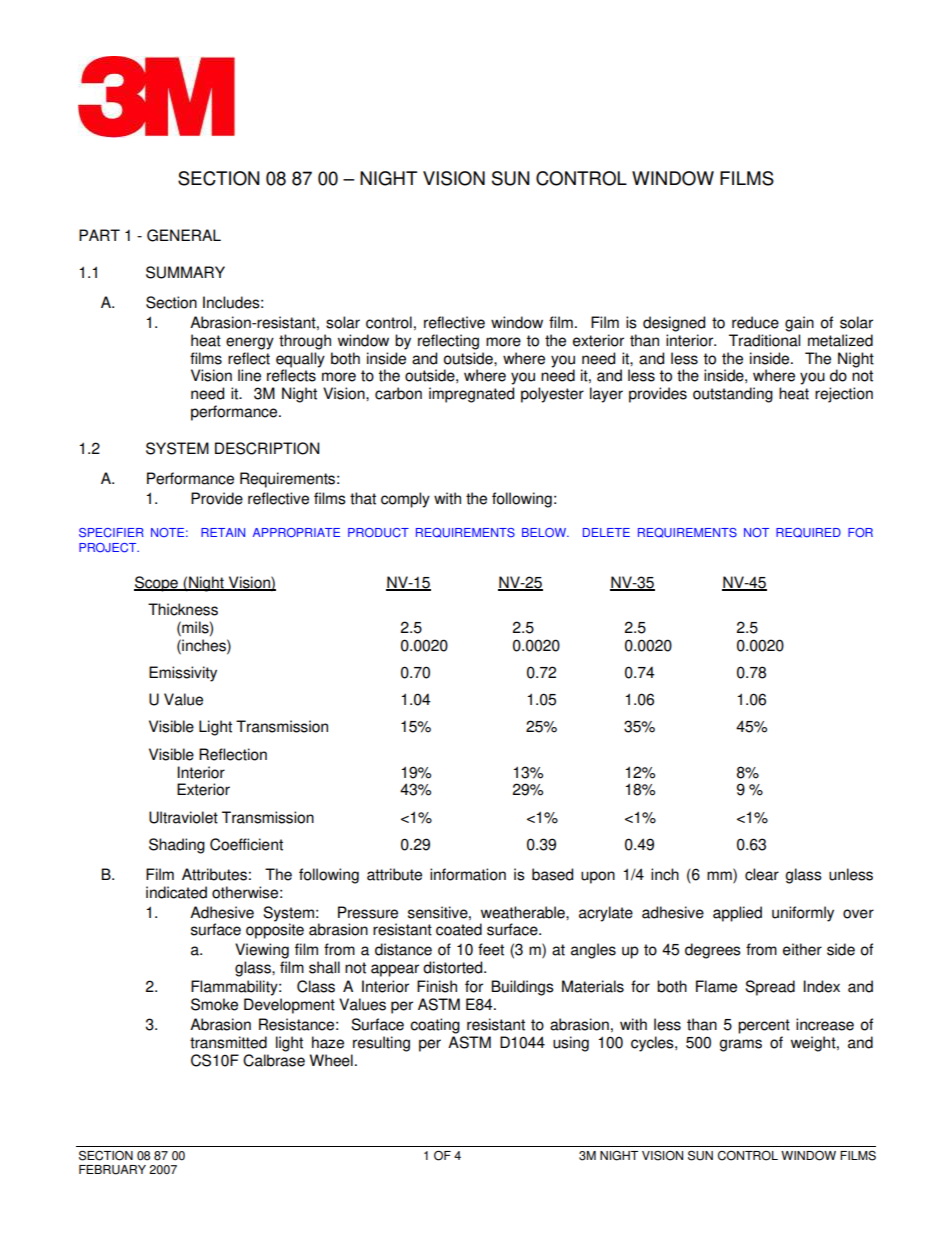  I want to click on RETAIN, so click(223, 532).
